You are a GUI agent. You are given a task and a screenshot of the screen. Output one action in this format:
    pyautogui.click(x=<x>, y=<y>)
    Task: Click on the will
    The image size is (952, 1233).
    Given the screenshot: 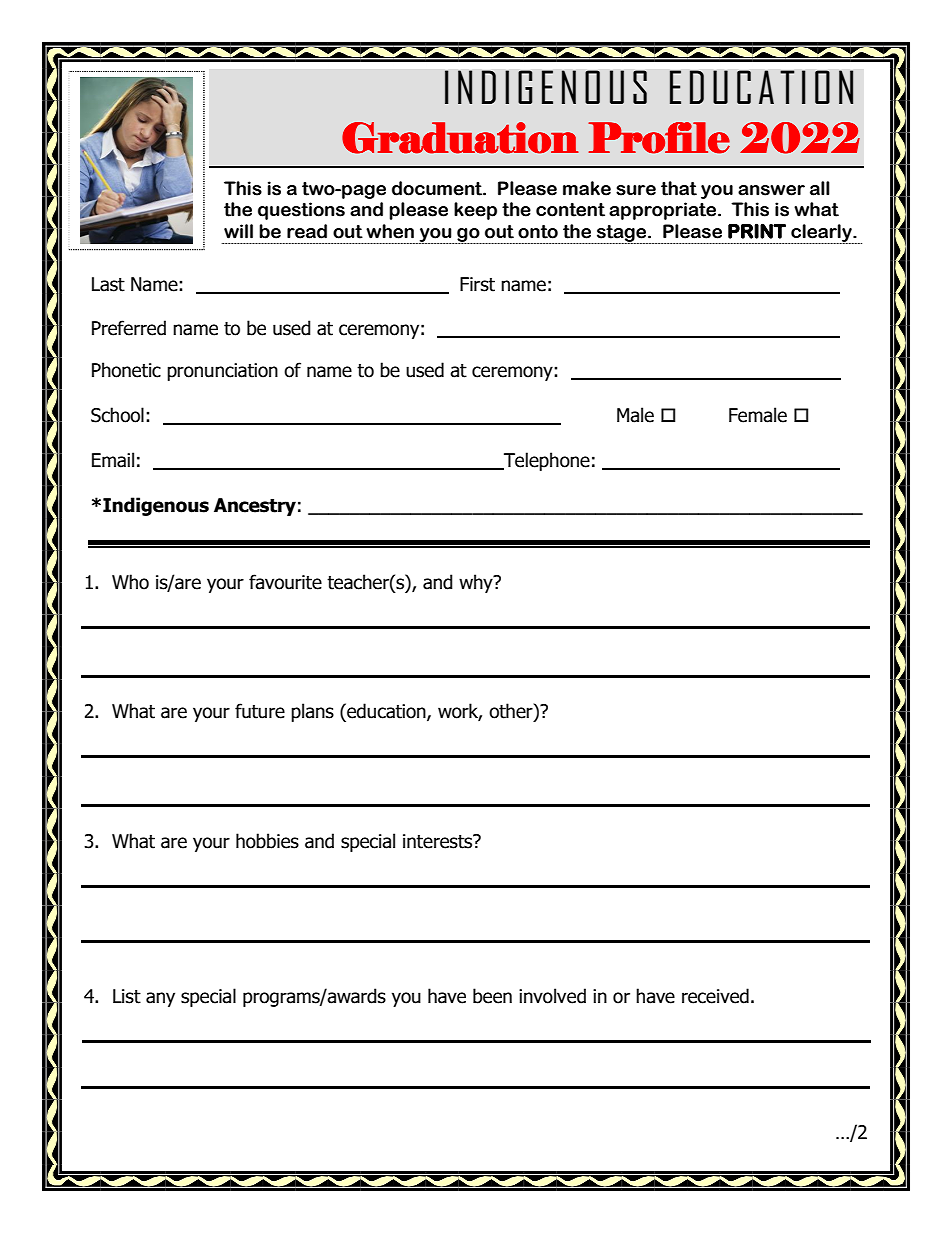 What is the action you would take?
    pyautogui.click(x=238, y=231)
